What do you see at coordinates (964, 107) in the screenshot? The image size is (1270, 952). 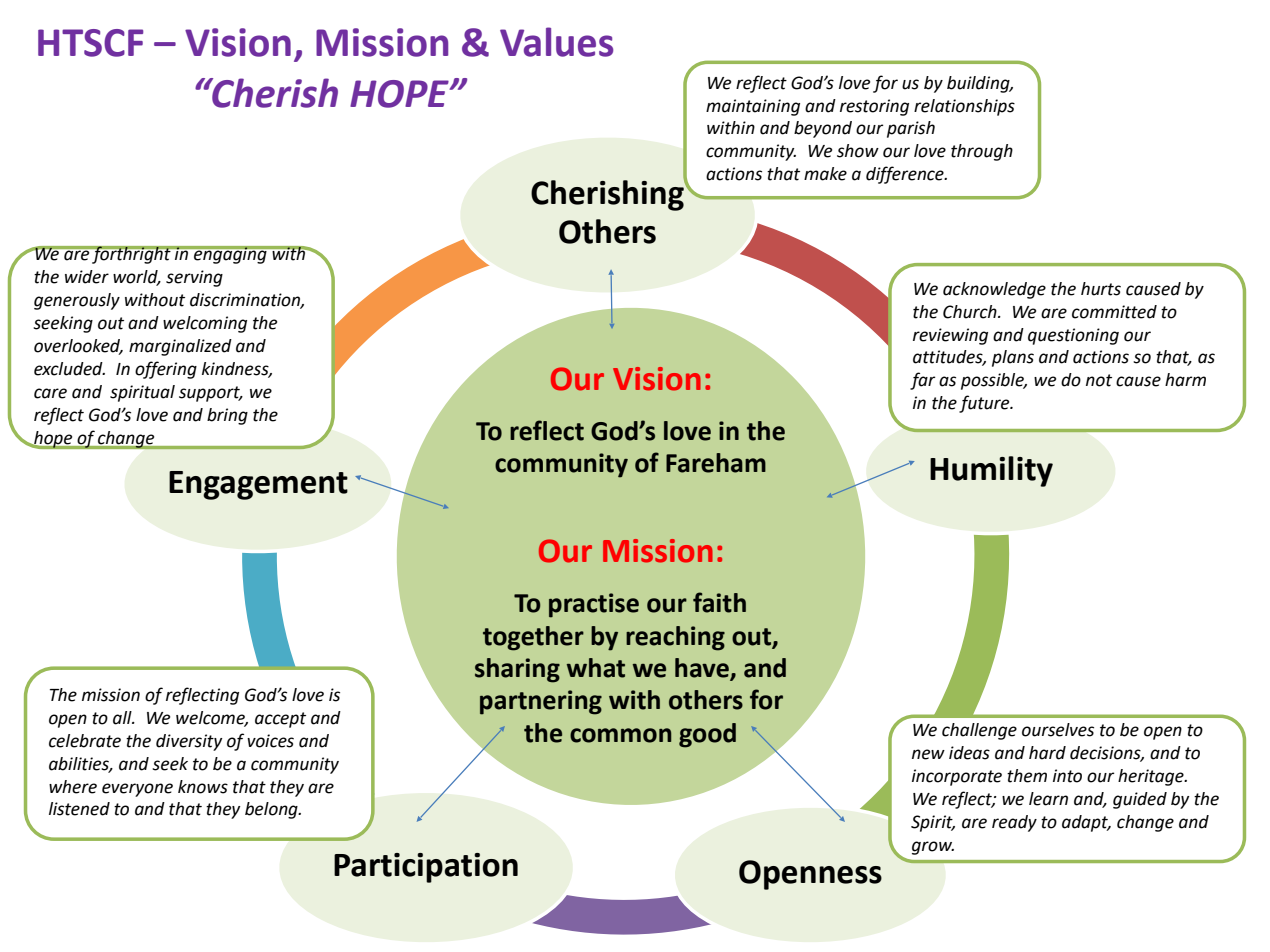 I see `relationships` at bounding box center [964, 107].
